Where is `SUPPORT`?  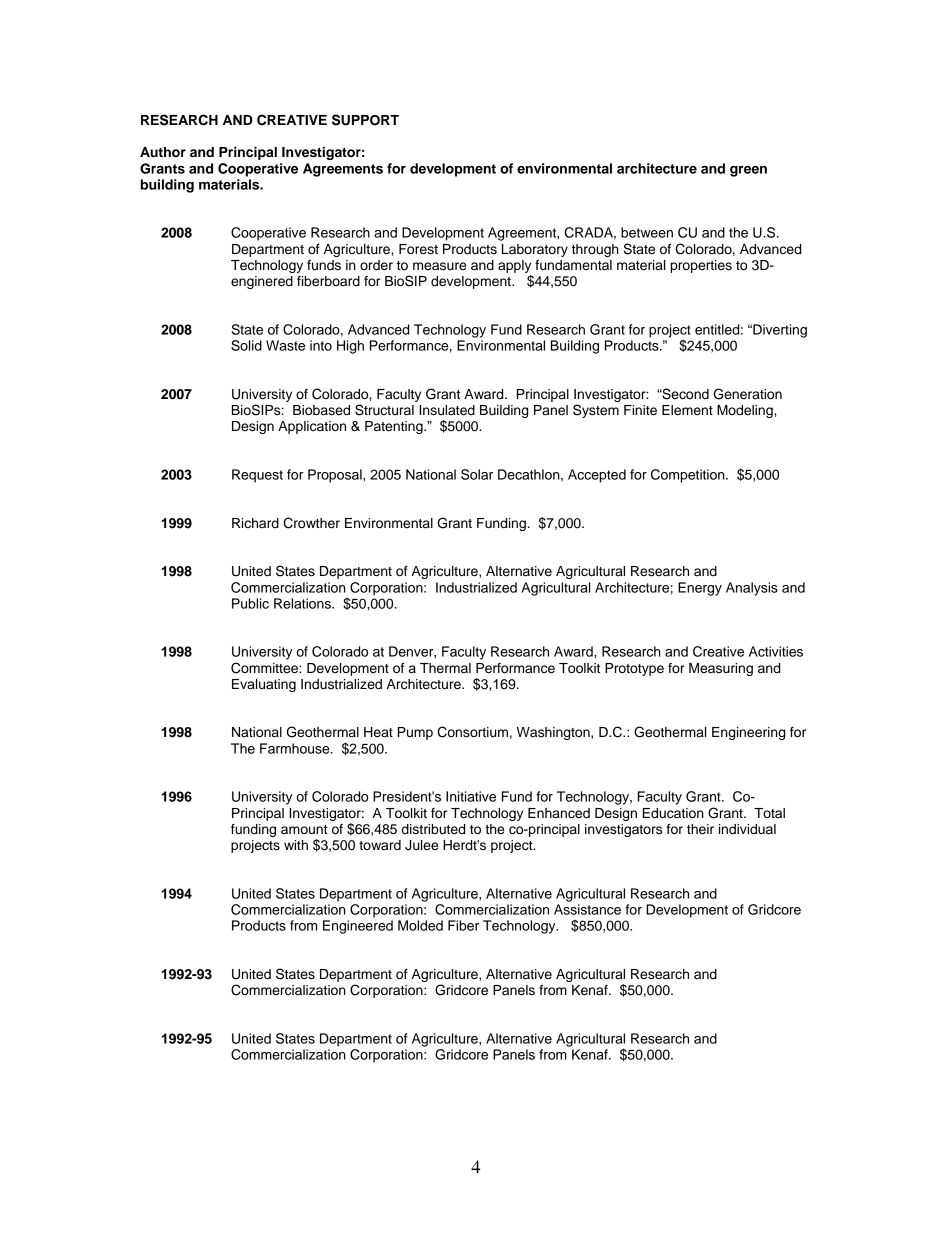
SUPPORT is located at coordinates (365, 120).
